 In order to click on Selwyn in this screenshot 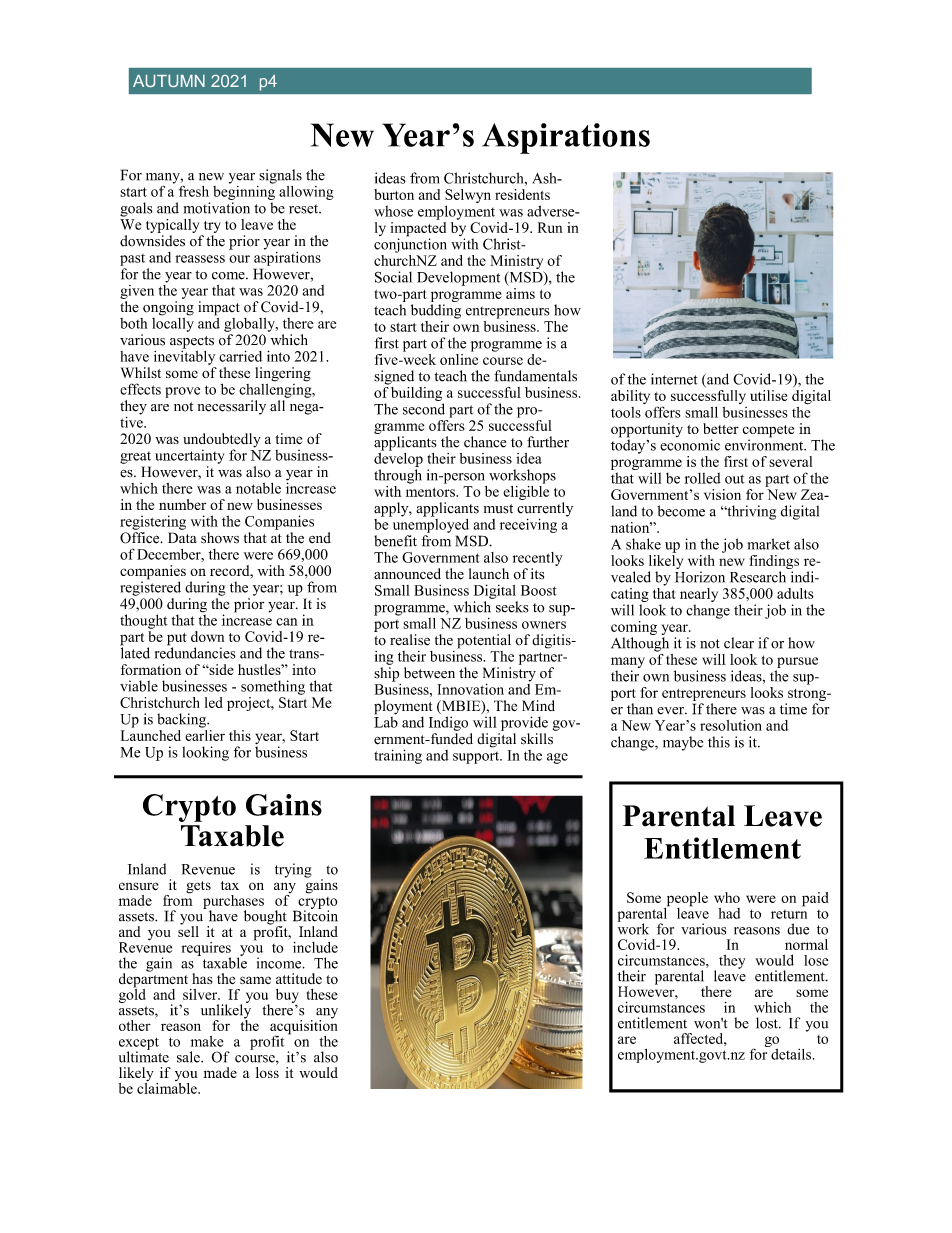, I will do `click(468, 197)`.
